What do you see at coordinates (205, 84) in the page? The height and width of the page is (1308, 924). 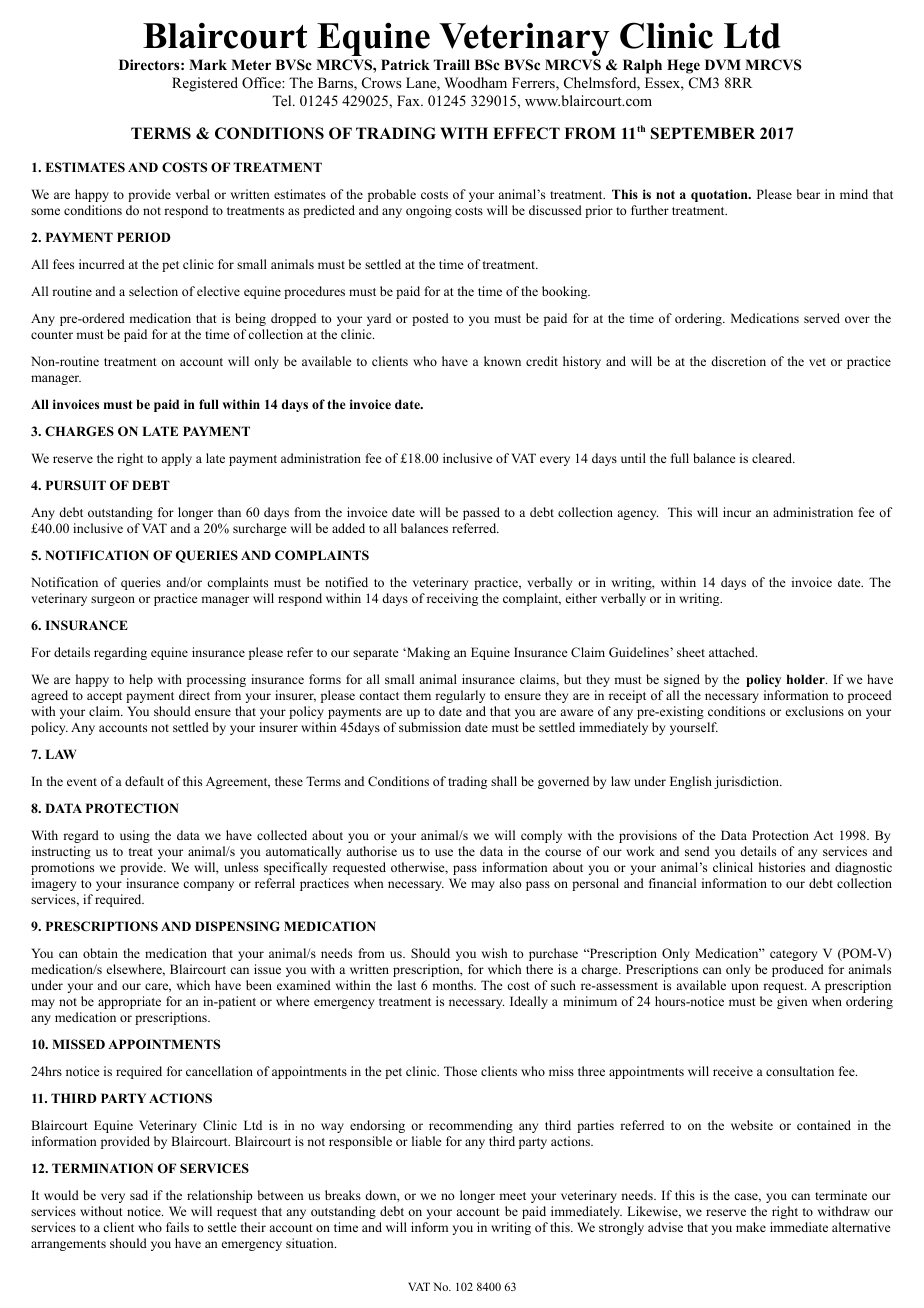 I see `Registered` at bounding box center [205, 84].
